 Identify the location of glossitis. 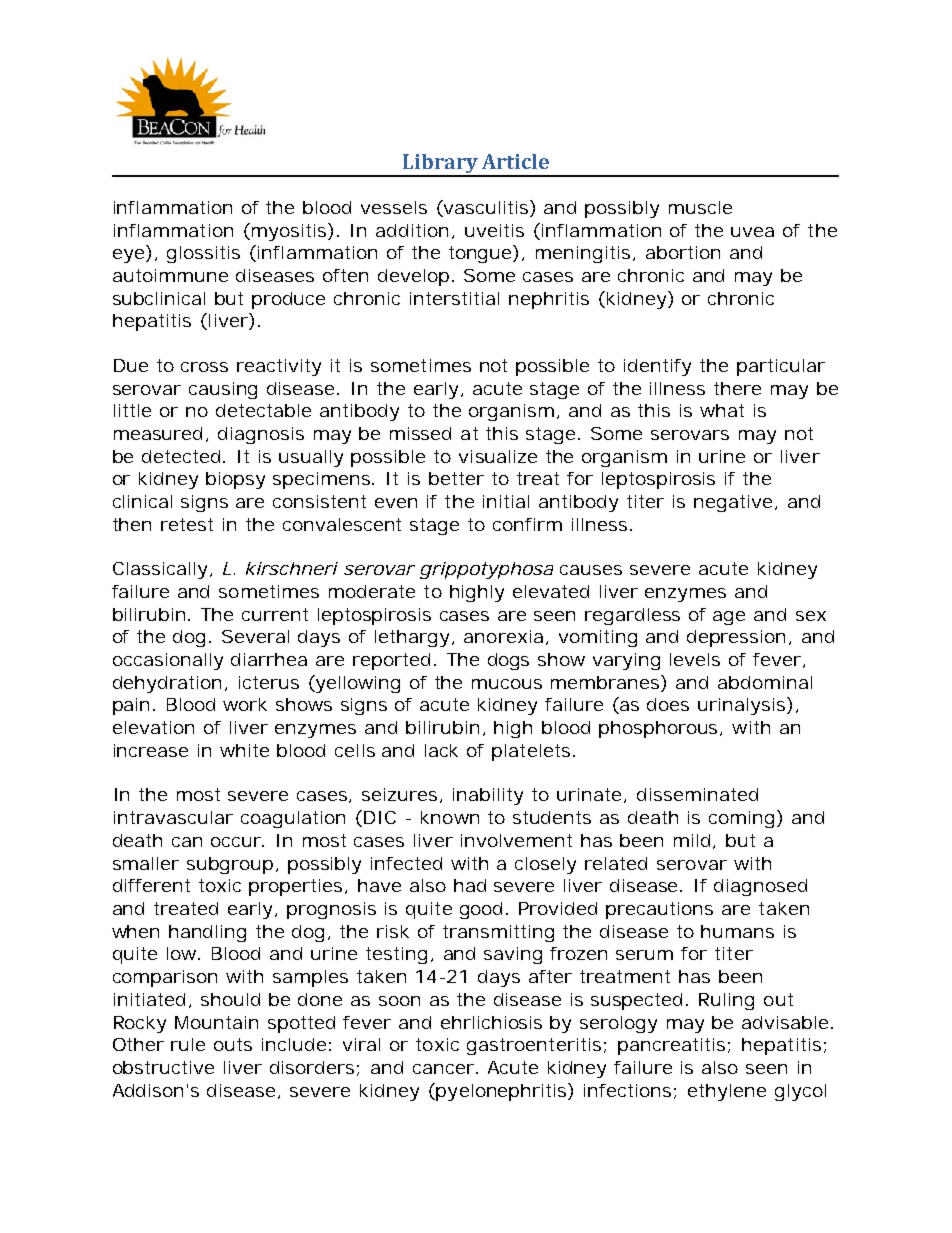
(203, 254).
